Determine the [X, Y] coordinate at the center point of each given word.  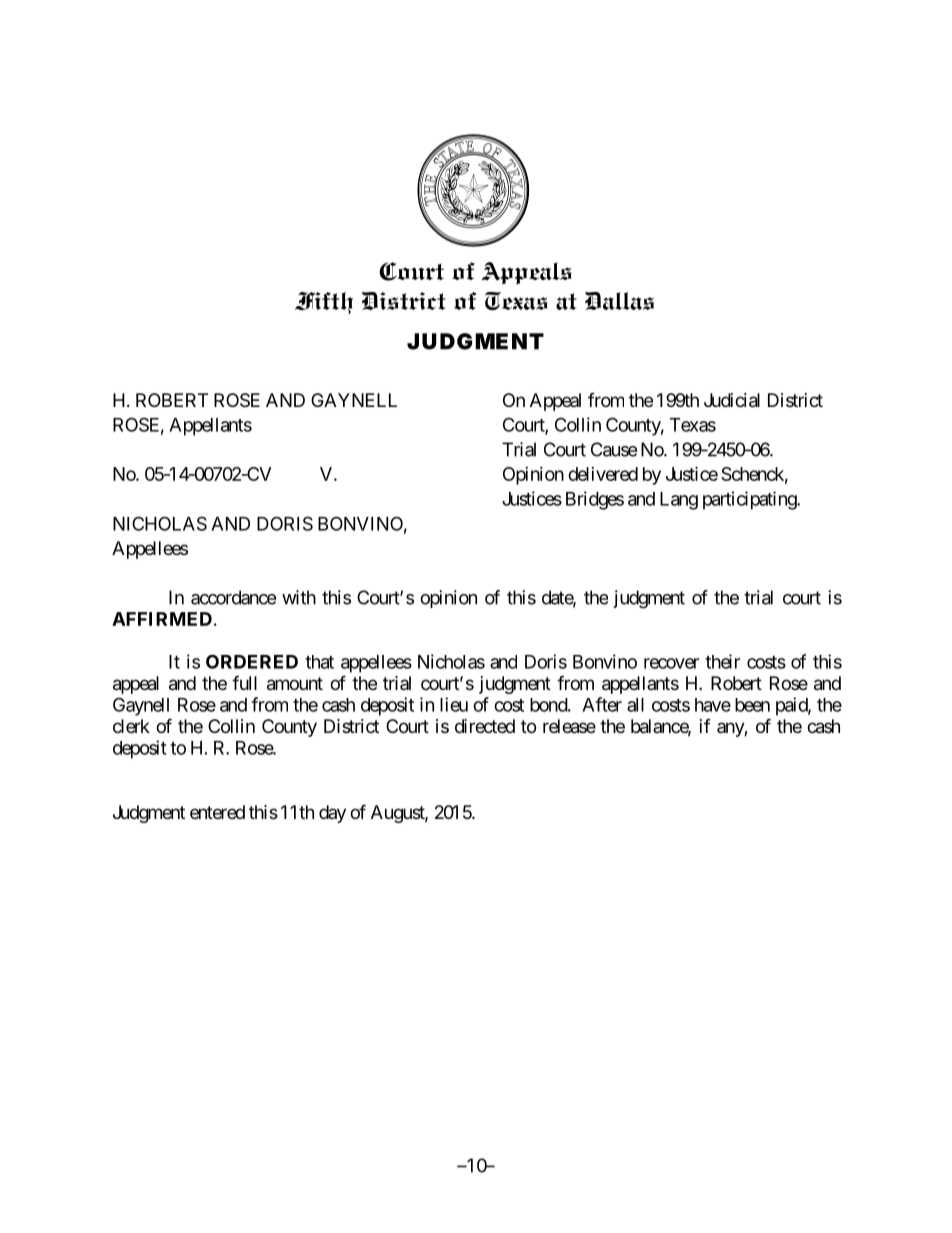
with [299, 597]
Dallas [619, 301]
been [752, 705]
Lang [679, 501]
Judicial [732, 400]
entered [217, 812]
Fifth [324, 303]
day [332, 814]
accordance [233, 597]
